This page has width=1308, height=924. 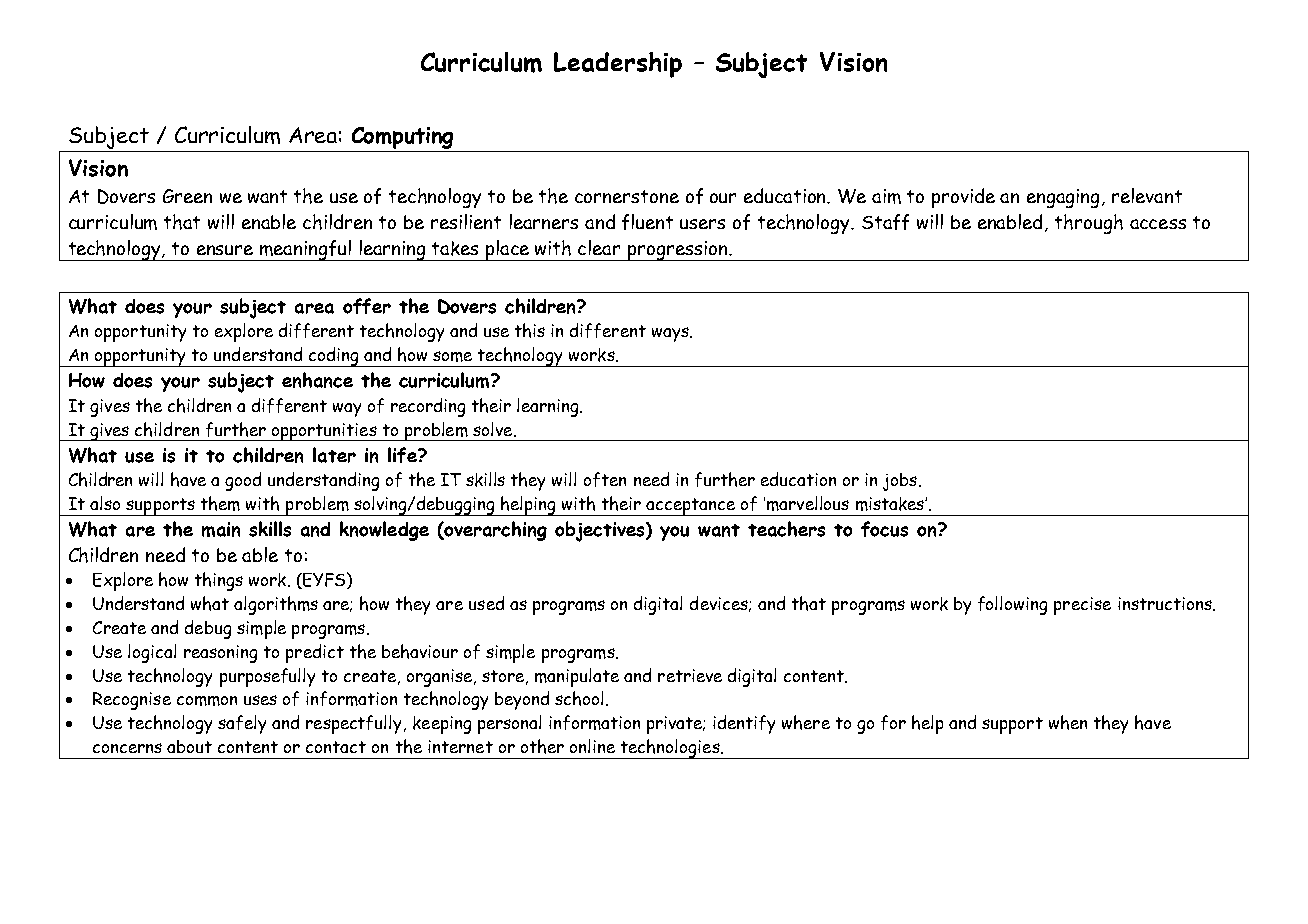 I want to click on Leadership, so click(x=618, y=65).
